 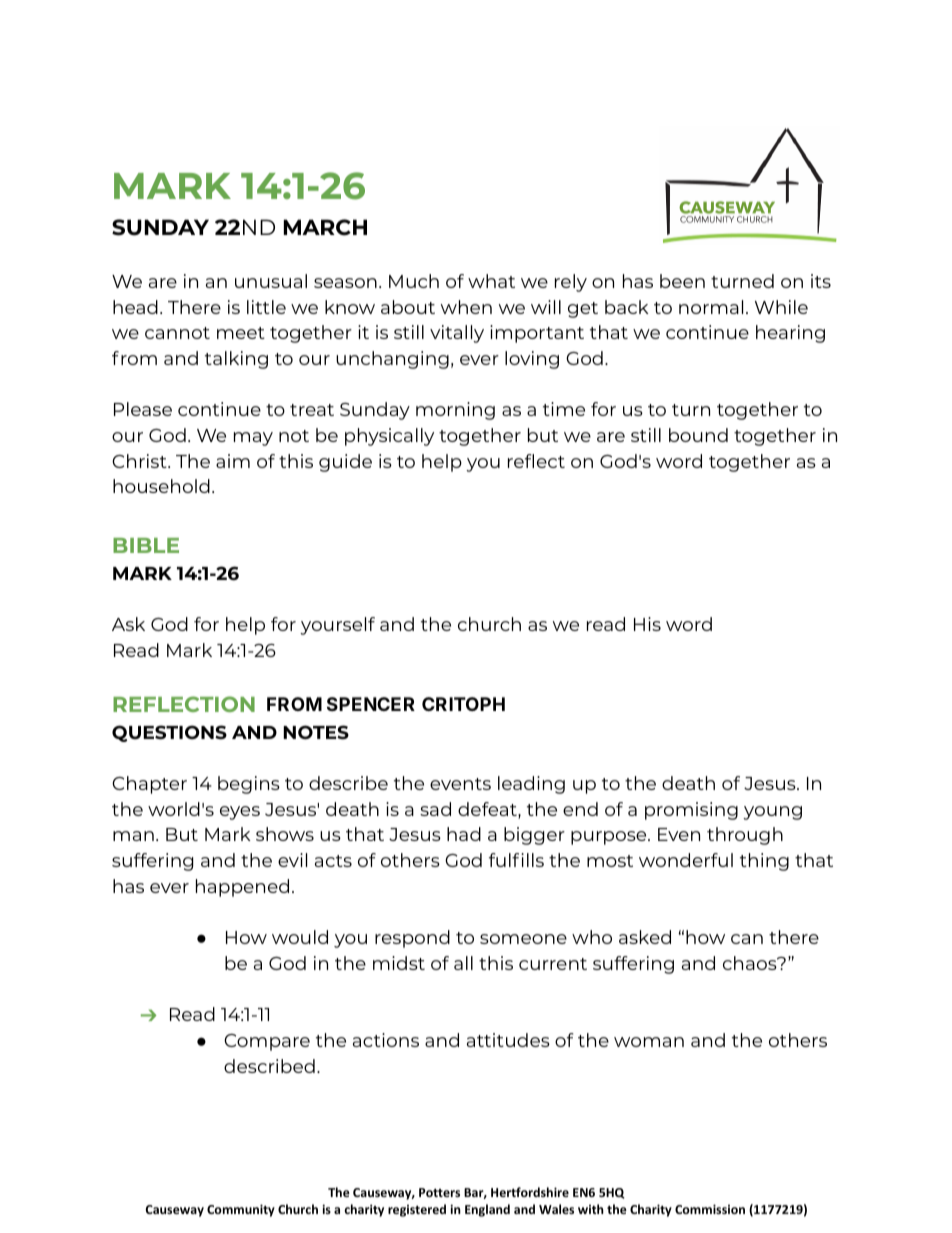 I want to click on Compare, so click(x=267, y=1042).
